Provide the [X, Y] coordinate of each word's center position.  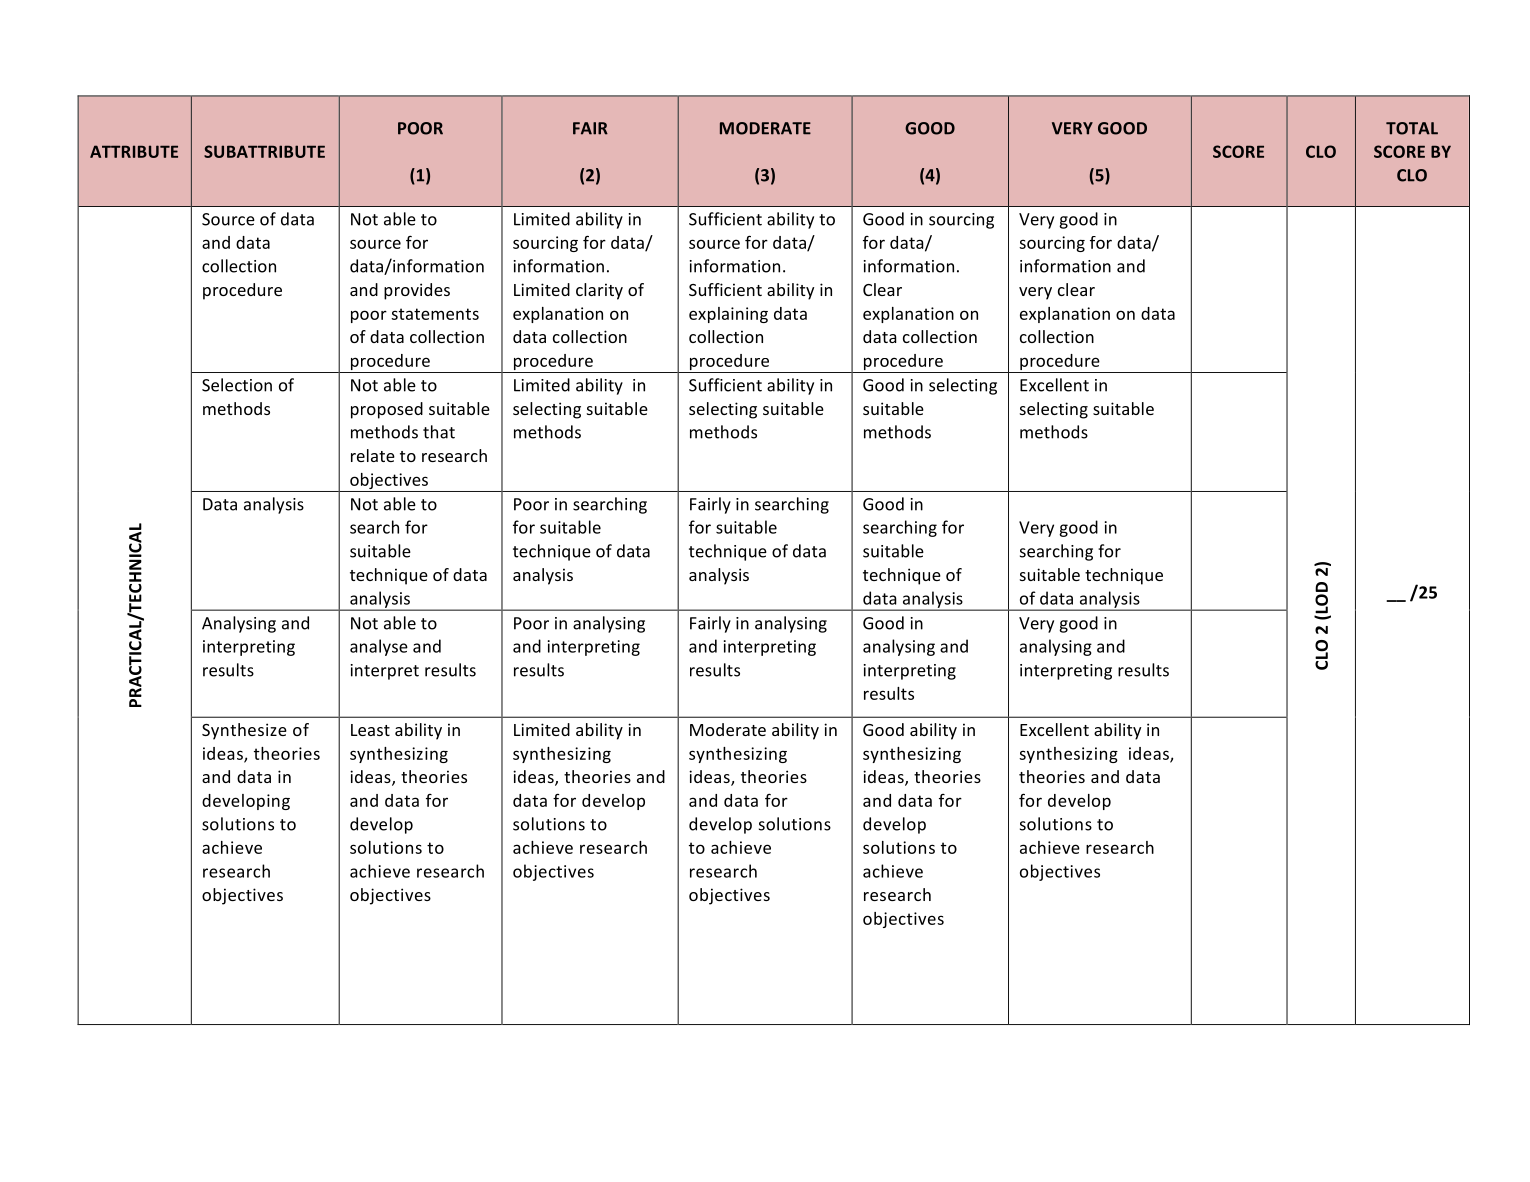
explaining [728, 315]
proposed [387, 410]
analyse [379, 647]
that [439, 432]
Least [370, 730]
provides [417, 291]
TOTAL [1412, 128]
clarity [599, 291]
